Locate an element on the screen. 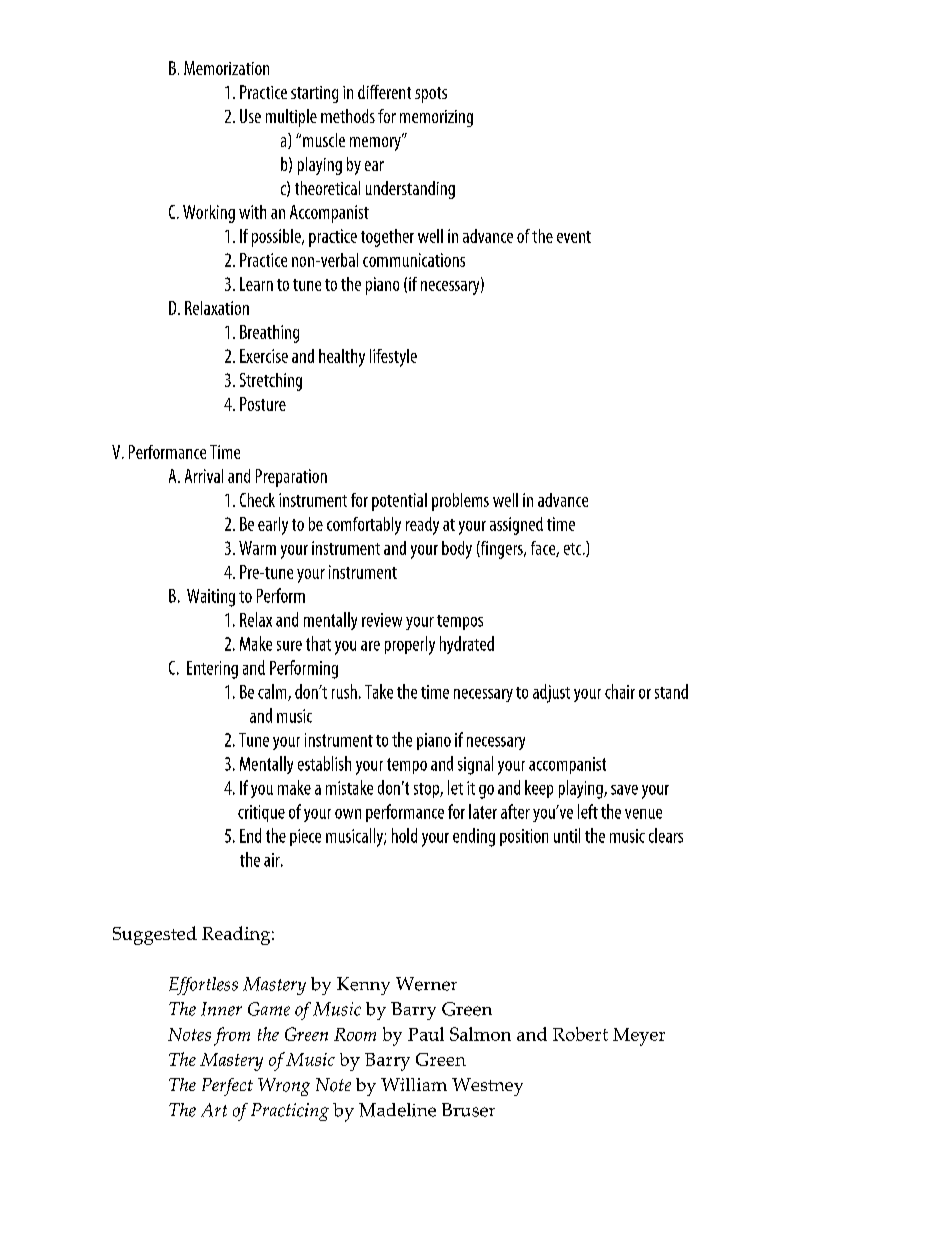 The height and width of the screenshot is (1233, 952). lifestyle is located at coordinates (393, 358).
